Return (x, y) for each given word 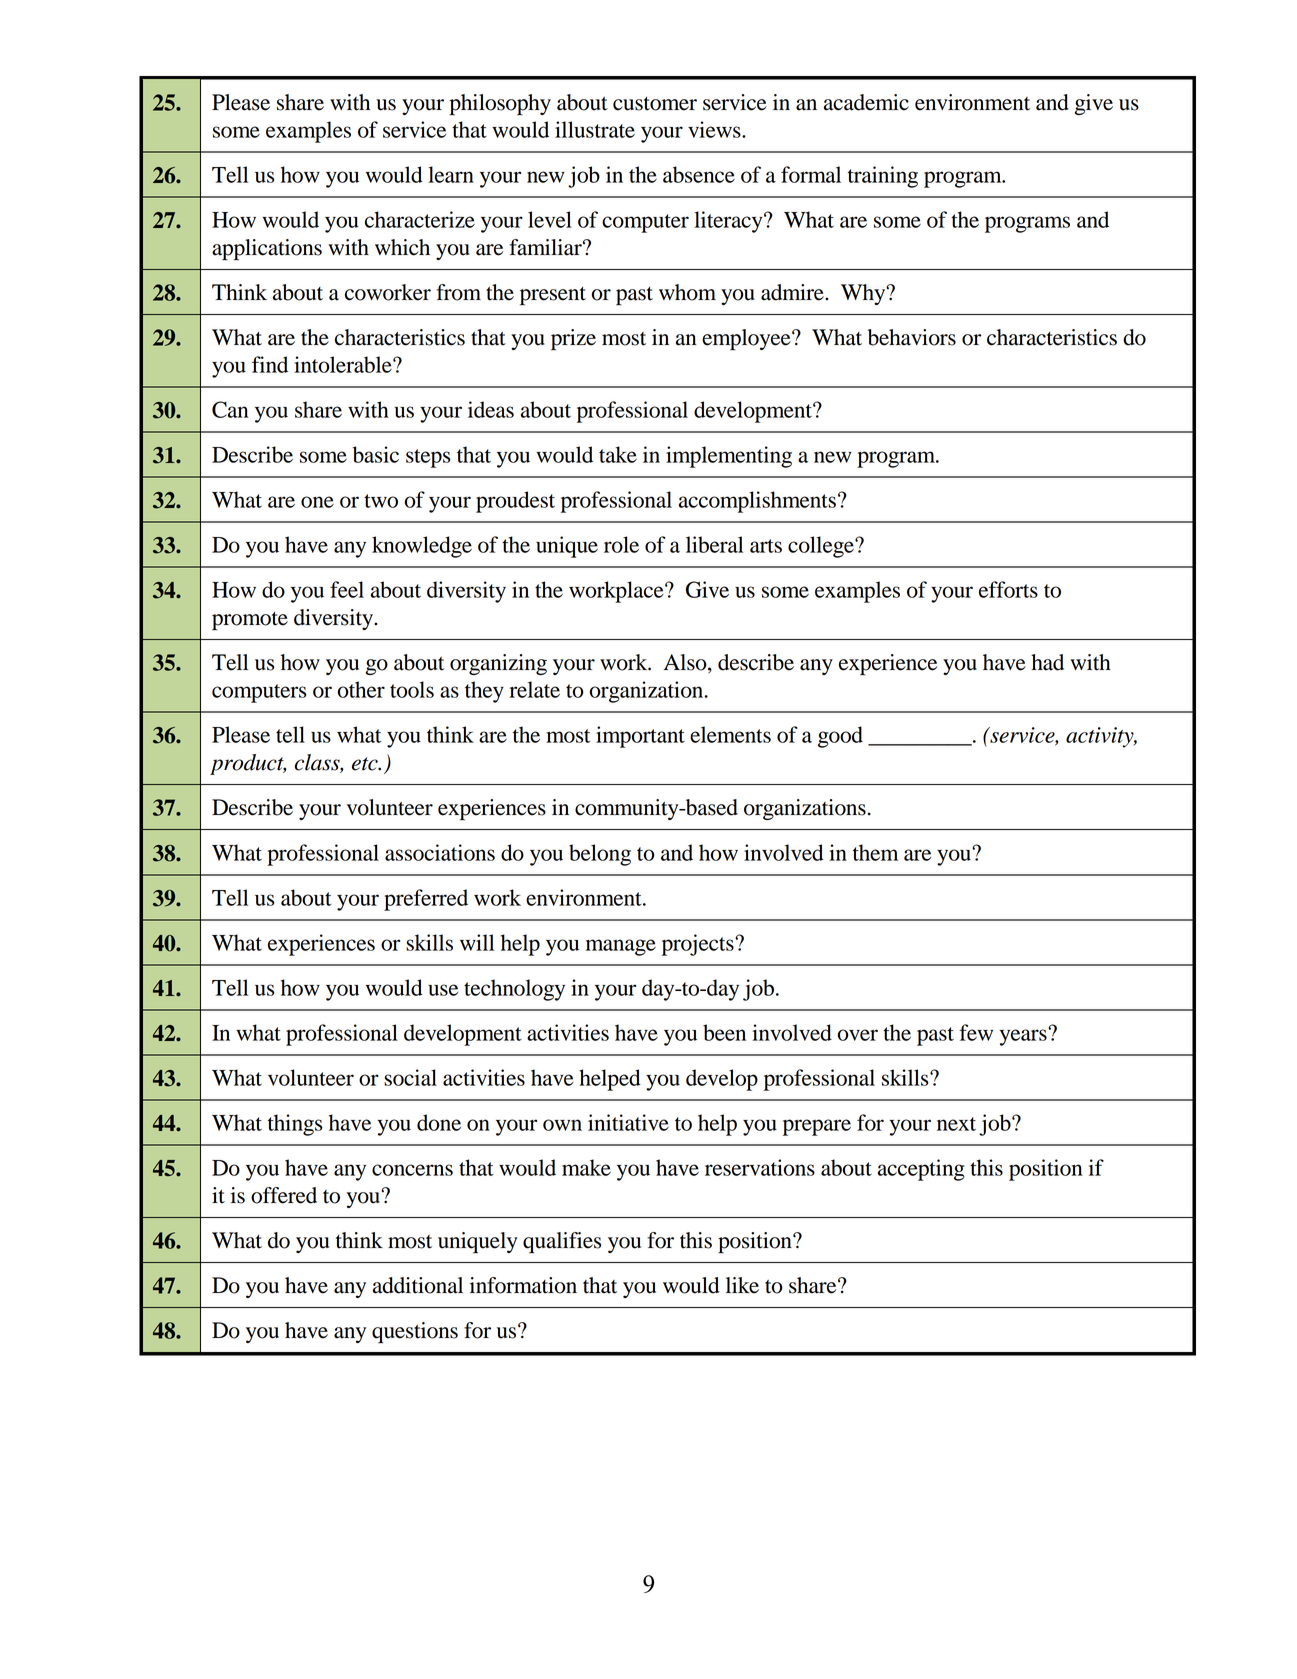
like (742, 1285)
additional (418, 1285)
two (381, 501)
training (883, 177)
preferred (426, 900)
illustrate (595, 129)
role (621, 544)
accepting (921, 1170)
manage (621, 947)
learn (451, 174)
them (875, 852)
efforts (1008, 589)
